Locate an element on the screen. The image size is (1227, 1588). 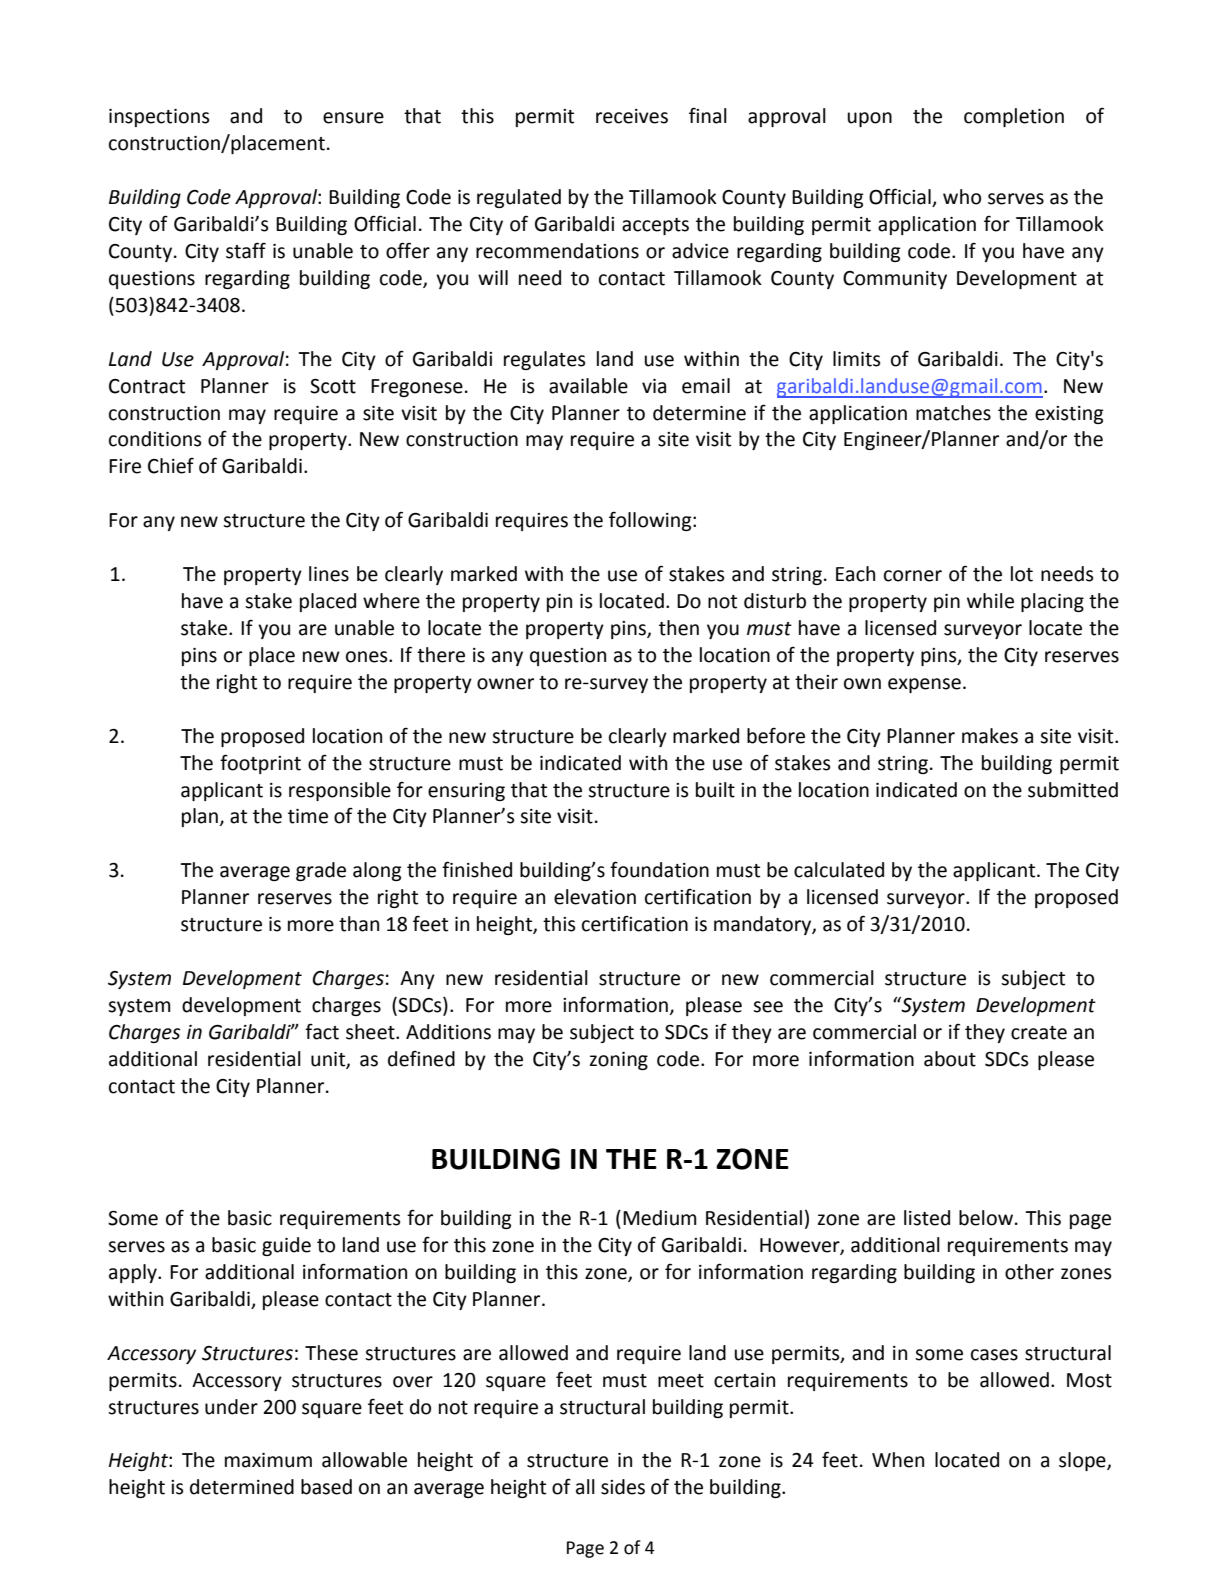
zoning is located at coordinates (619, 1061).
